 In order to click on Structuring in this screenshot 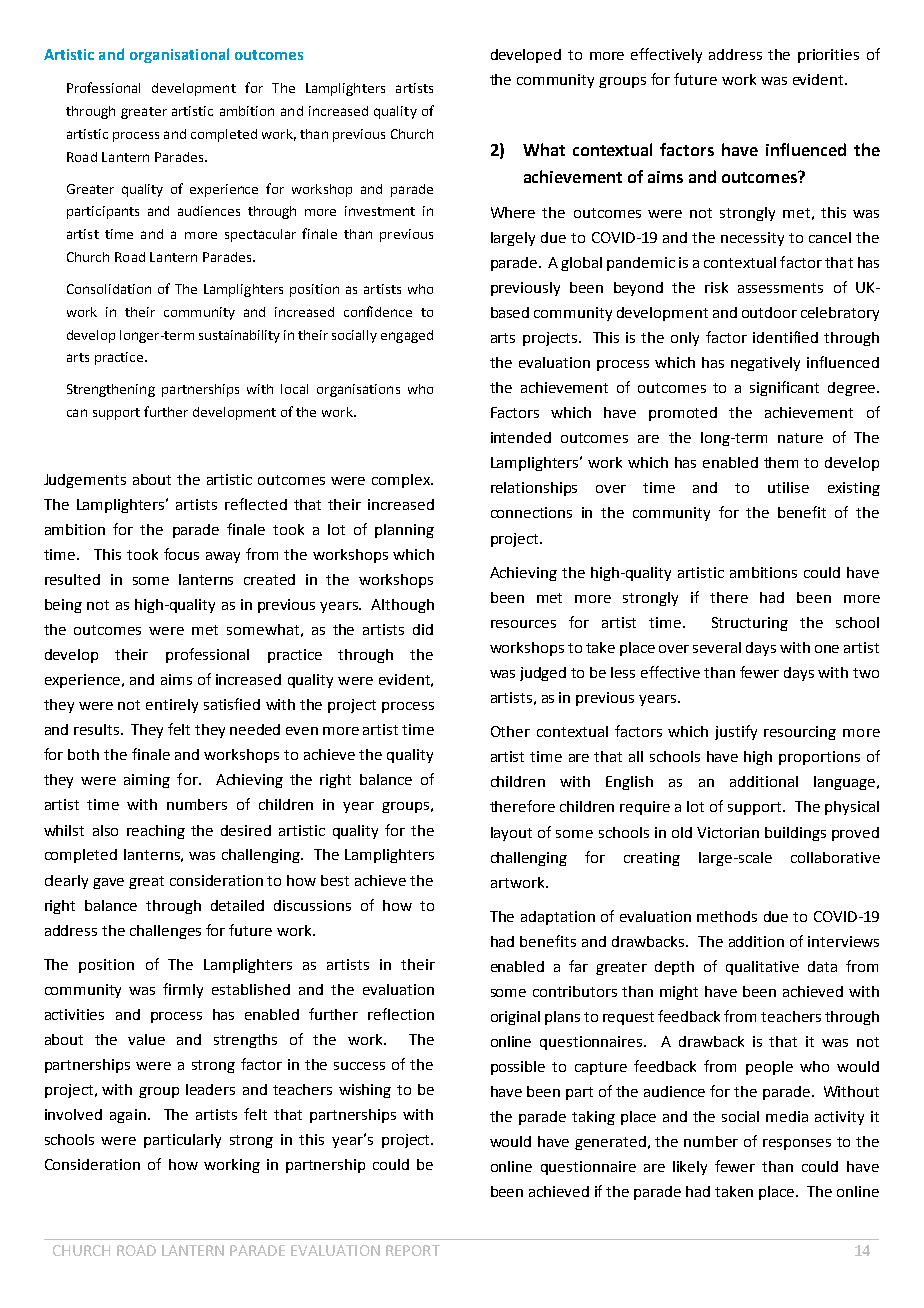, I will do `click(750, 624)`.
